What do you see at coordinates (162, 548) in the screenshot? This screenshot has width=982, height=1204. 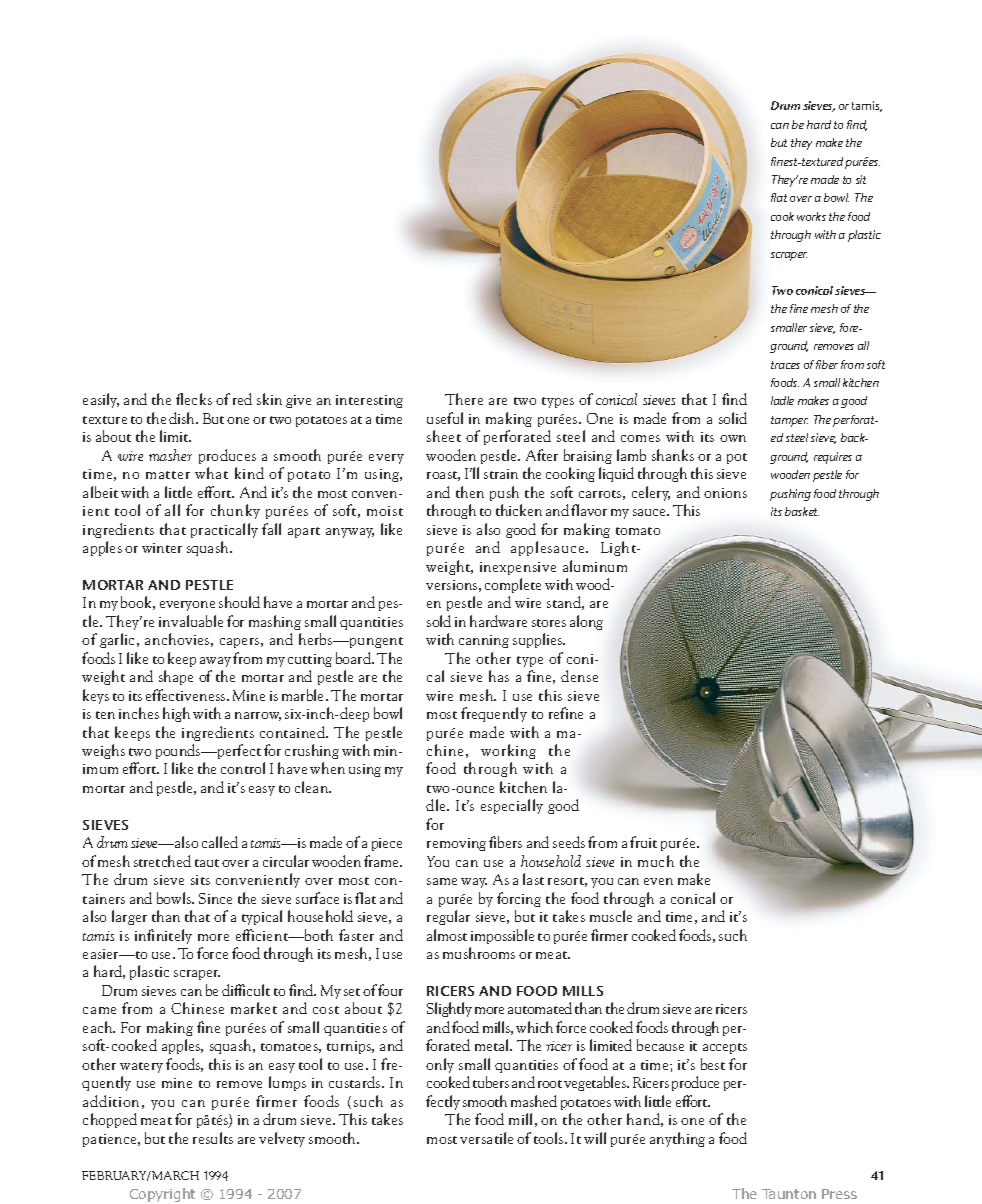 I see `winter` at bounding box center [162, 548].
